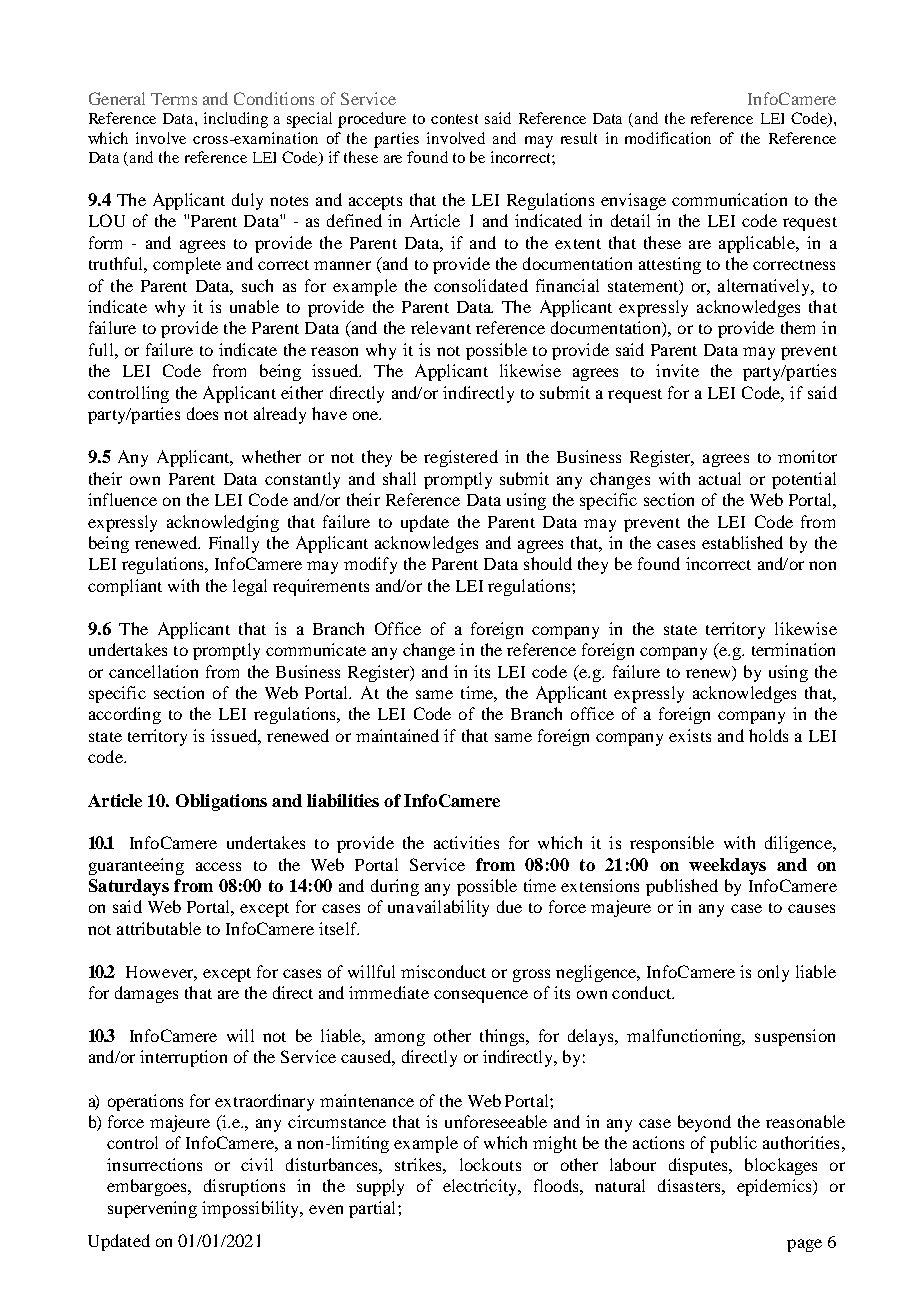 This page has width=924, height=1308. What do you see at coordinates (174, 99) in the page?
I see `Terms` at bounding box center [174, 99].
